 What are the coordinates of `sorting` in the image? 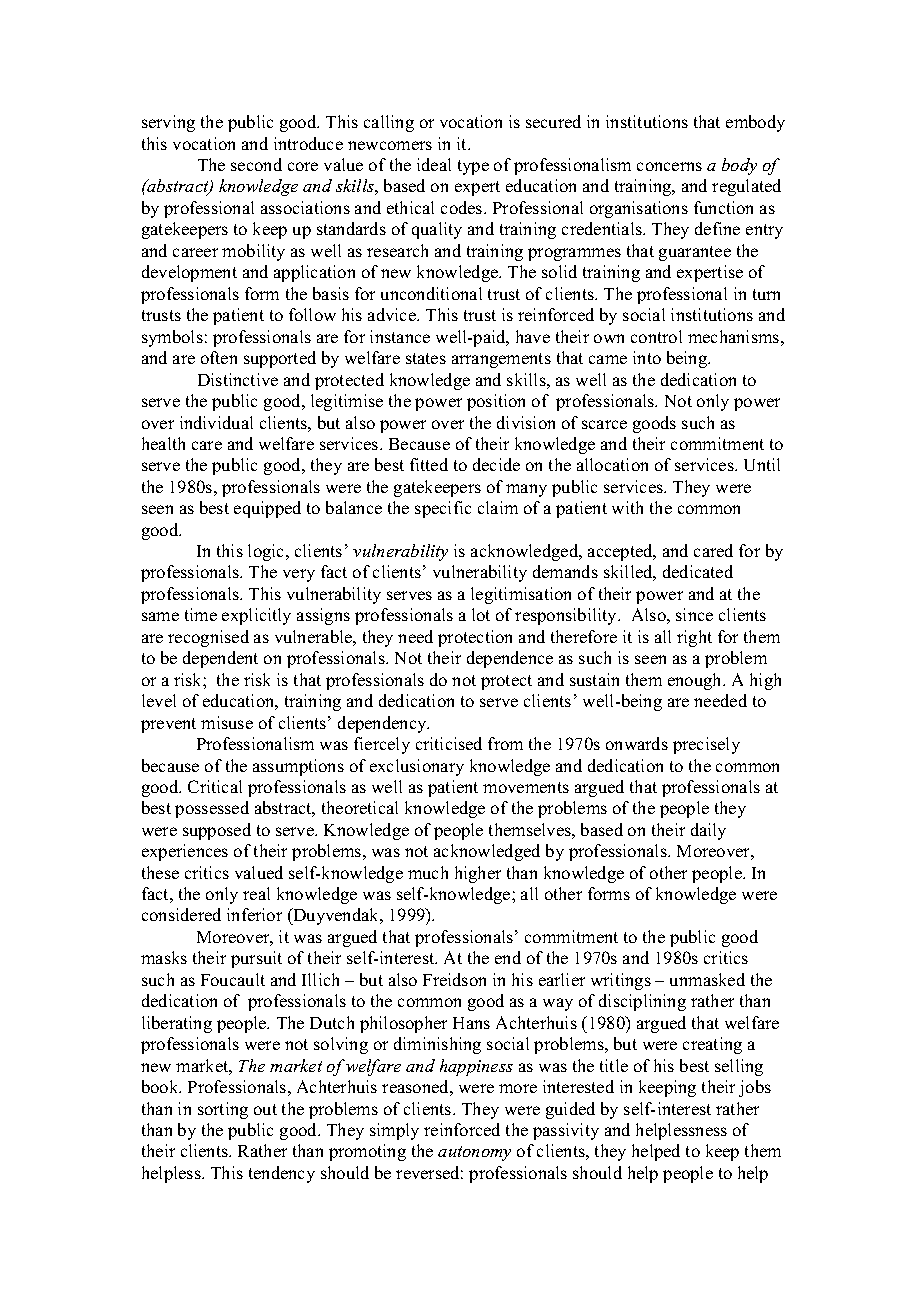 It's located at (223, 1110).
